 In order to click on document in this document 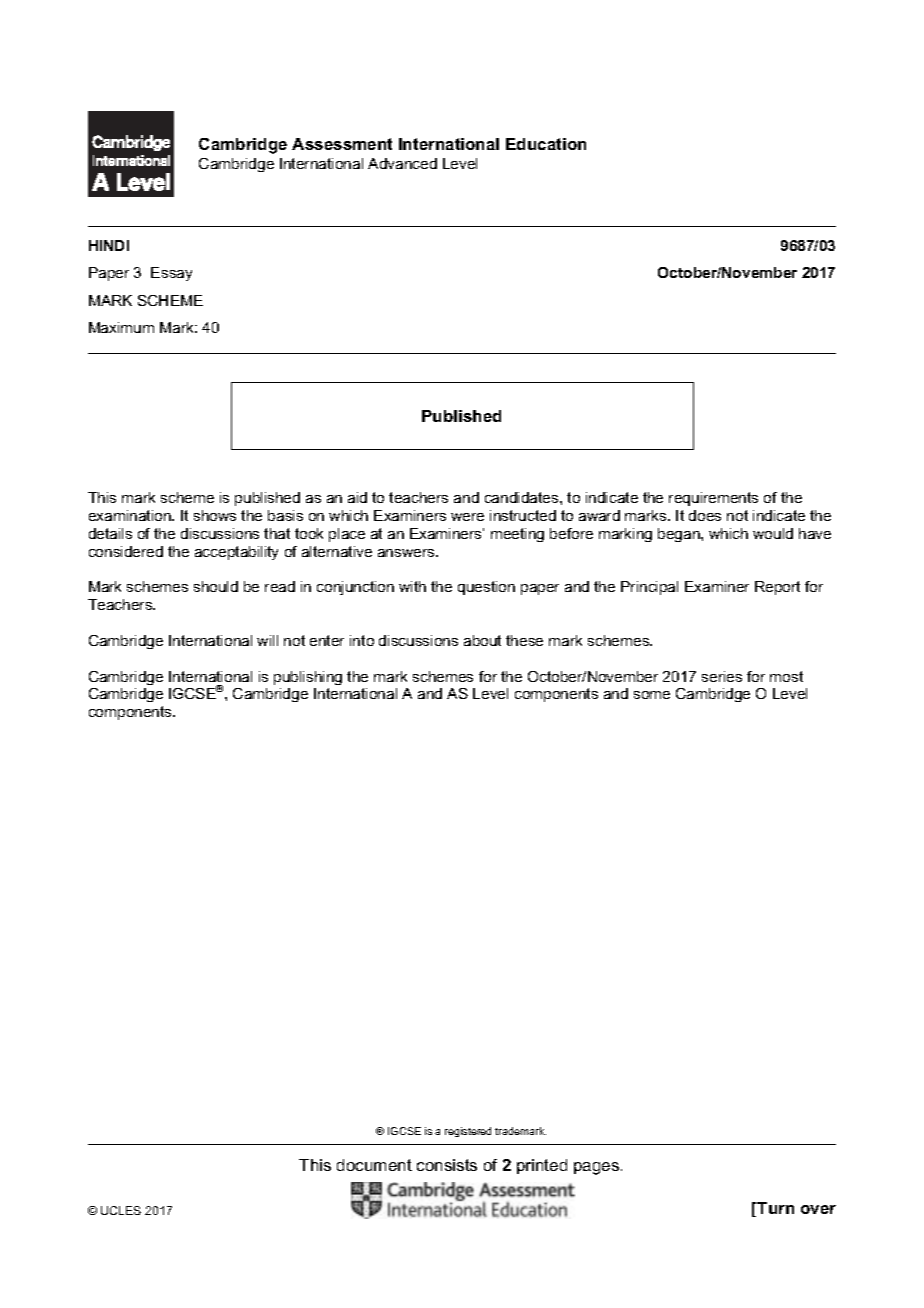, I will do `click(374, 1165)`.
